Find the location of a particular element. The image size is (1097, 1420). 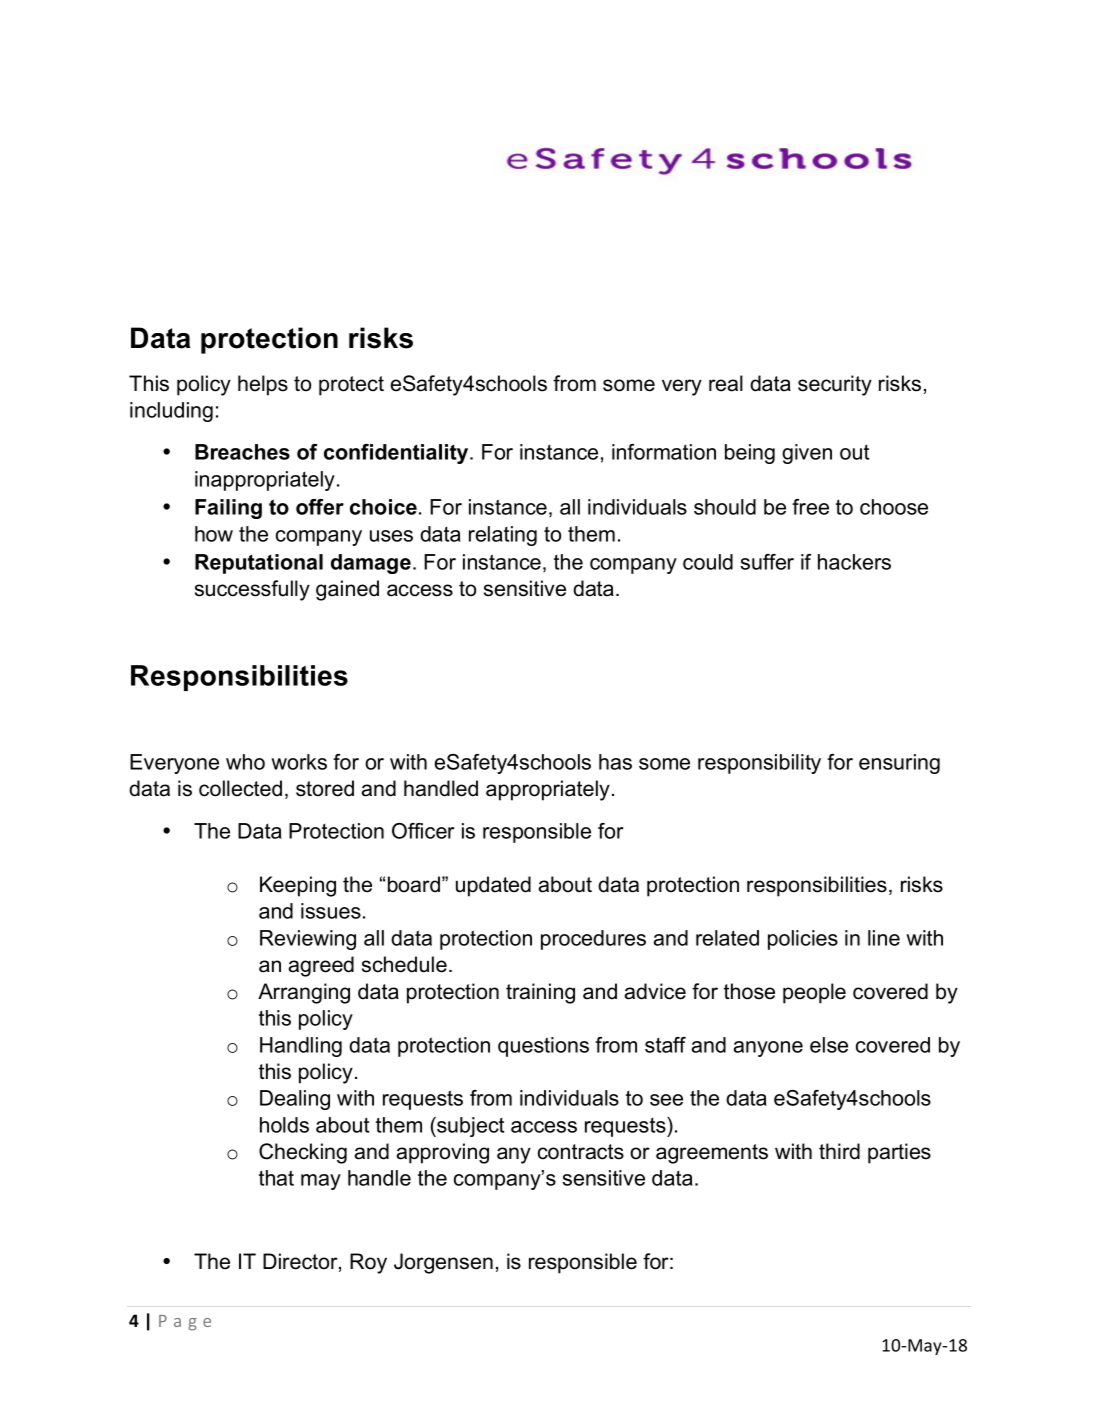

information is located at coordinates (664, 452).
